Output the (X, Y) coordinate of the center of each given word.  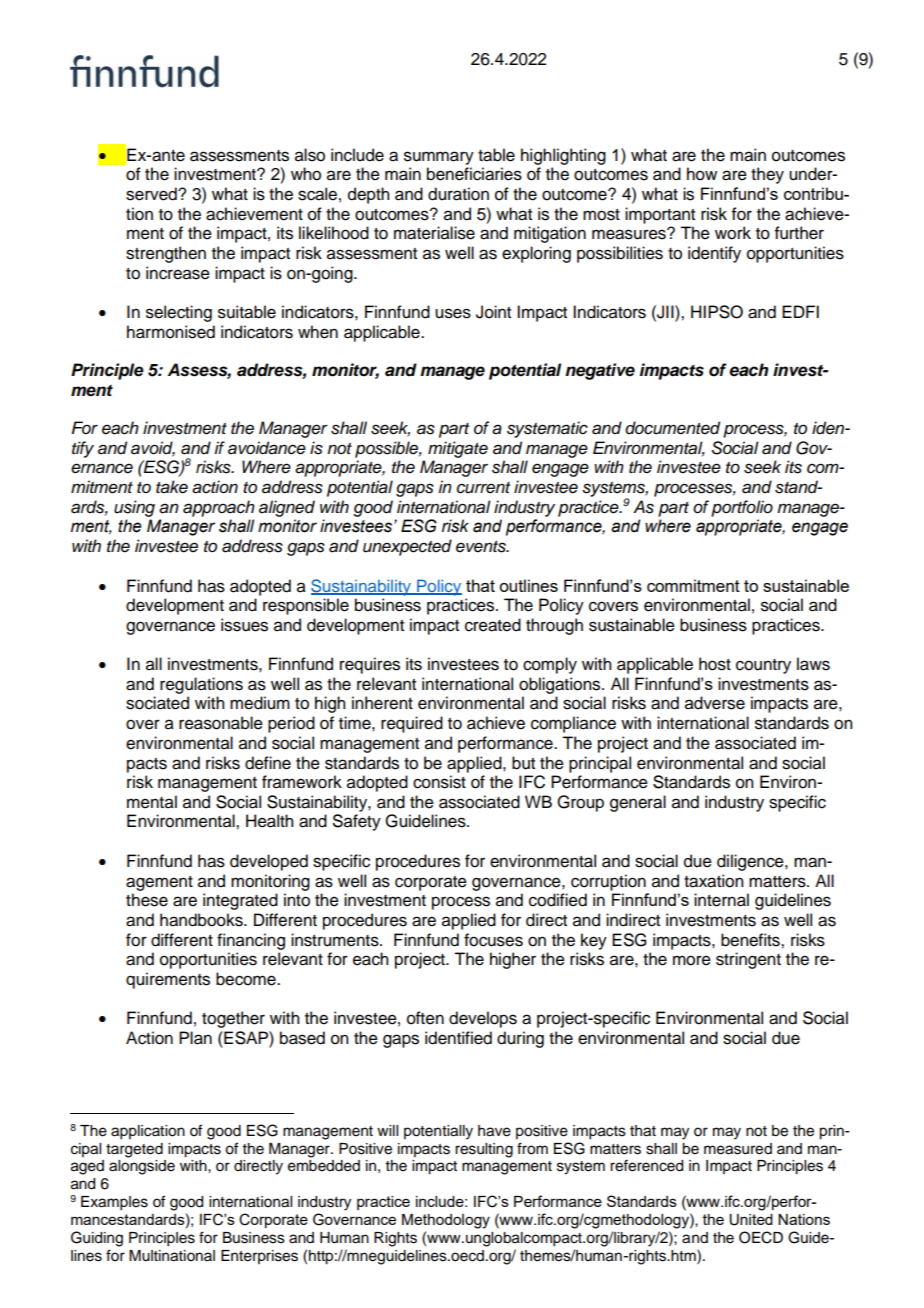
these (147, 900)
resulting (484, 1150)
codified (558, 900)
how (702, 174)
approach (219, 508)
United (751, 1220)
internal (721, 900)
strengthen (166, 254)
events (482, 547)
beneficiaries (474, 174)
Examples (114, 1203)
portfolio (742, 508)
